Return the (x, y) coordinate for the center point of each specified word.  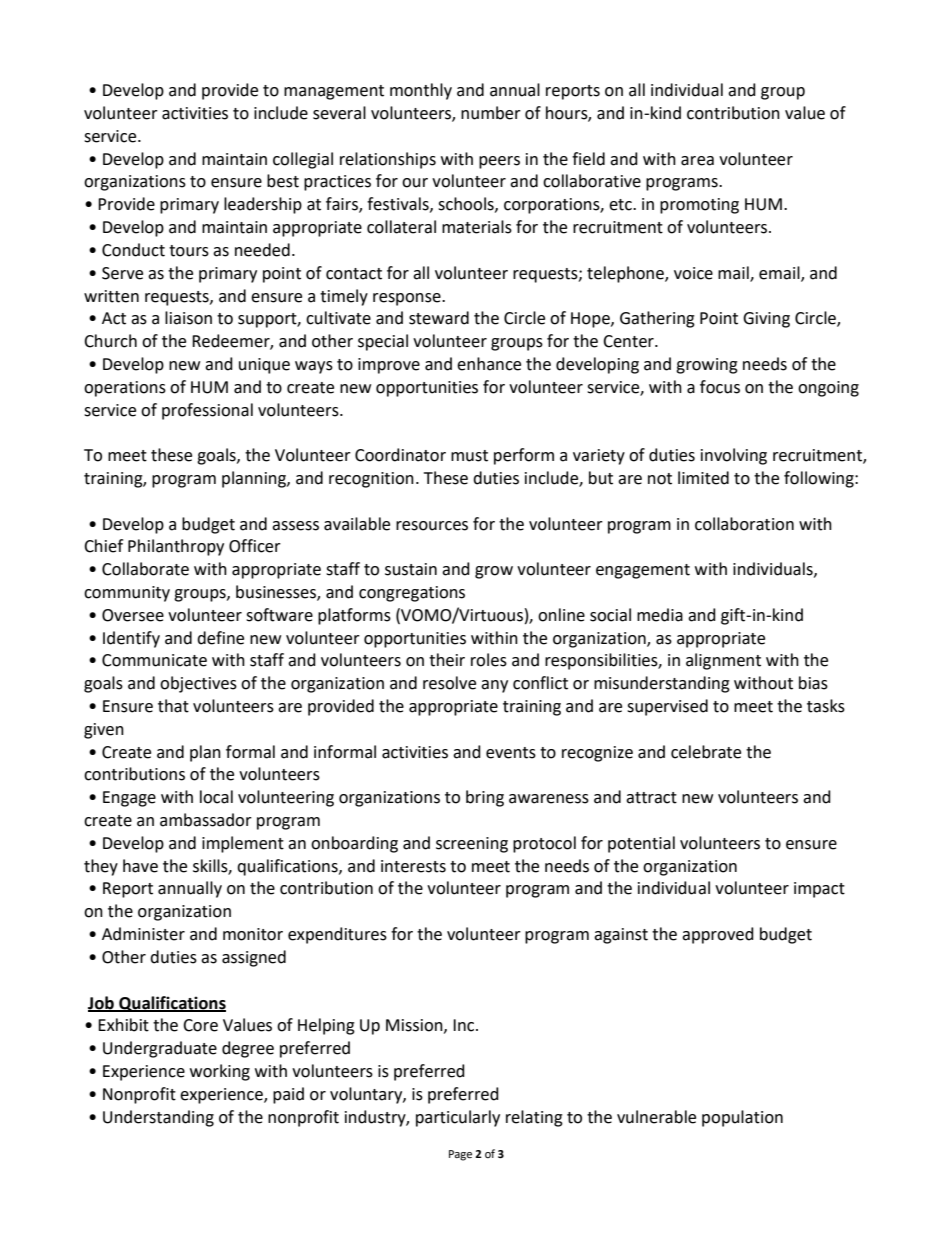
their (447, 660)
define (220, 638)
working (220, 1072)
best (283, 181)
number (491, 113)
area (697, 161)
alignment (723, 661)
